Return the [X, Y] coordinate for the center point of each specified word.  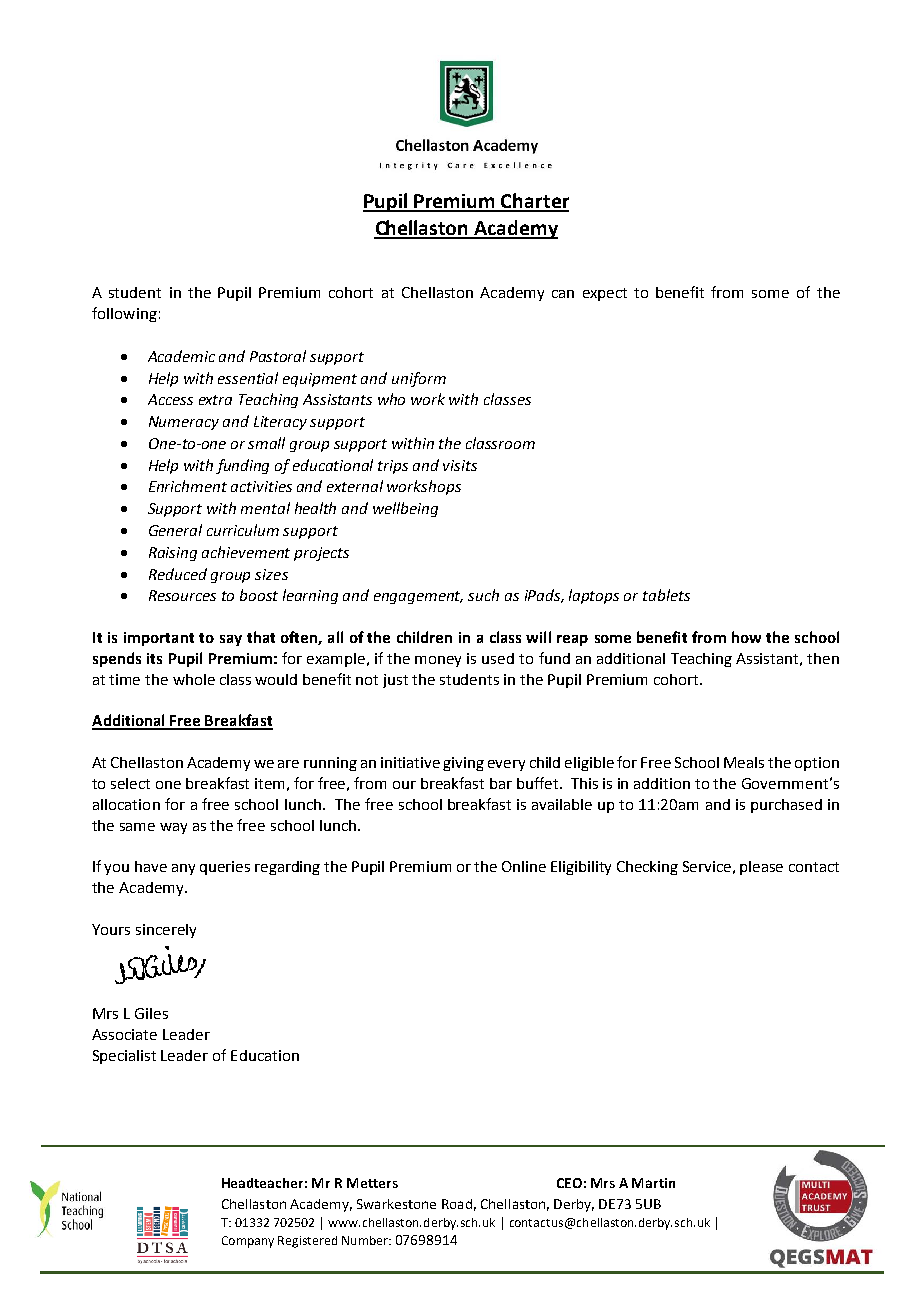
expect [605, 294]
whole [194, 679]
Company [248, 1242]
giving [463, 764]
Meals [744, 762]
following [124, 314]
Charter [534, 202]
